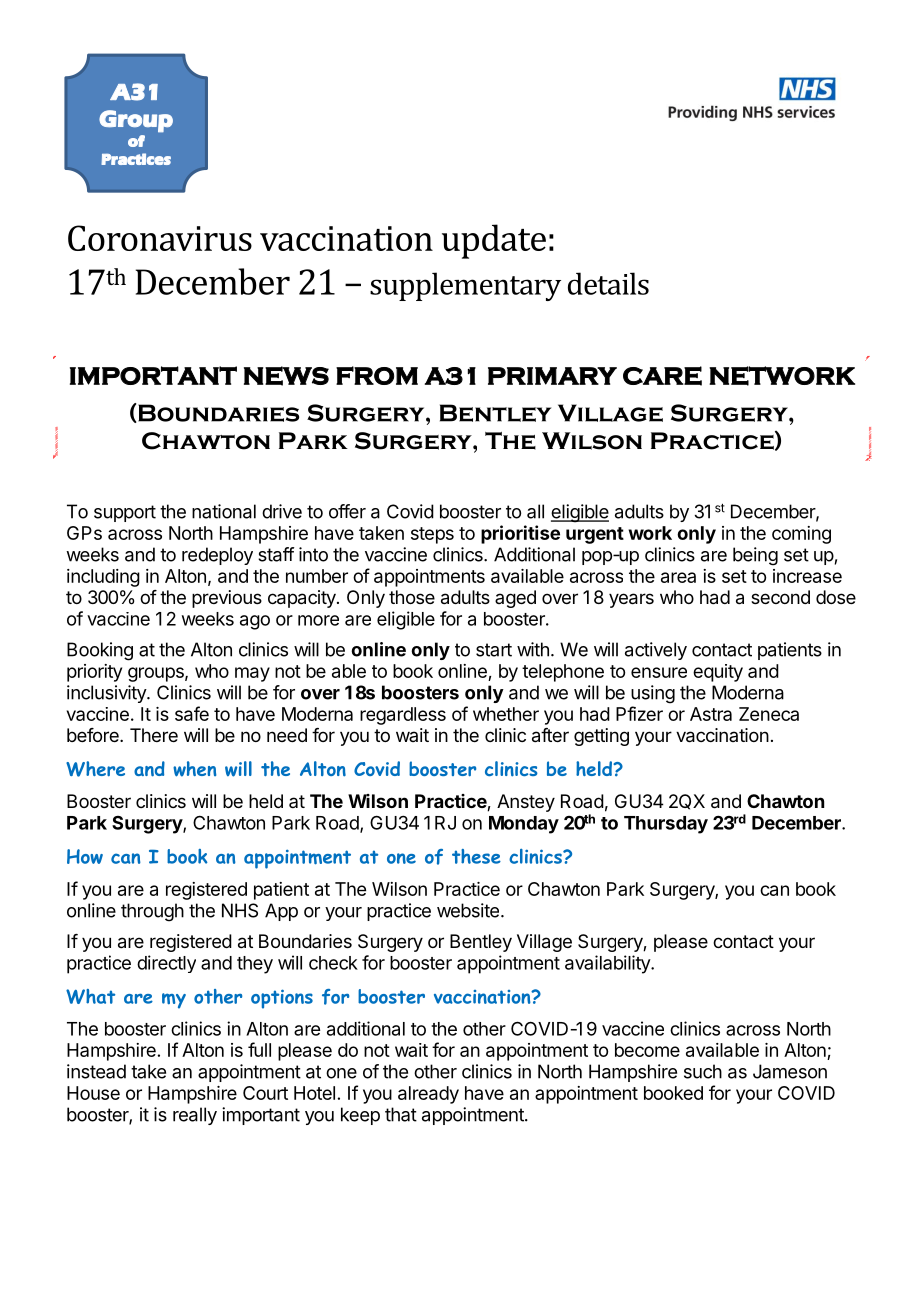 The width and height of the screenshot is (924, 1308). Describe the element at coordinates (755, 556) in the screenshot. I see `being` at that location.
